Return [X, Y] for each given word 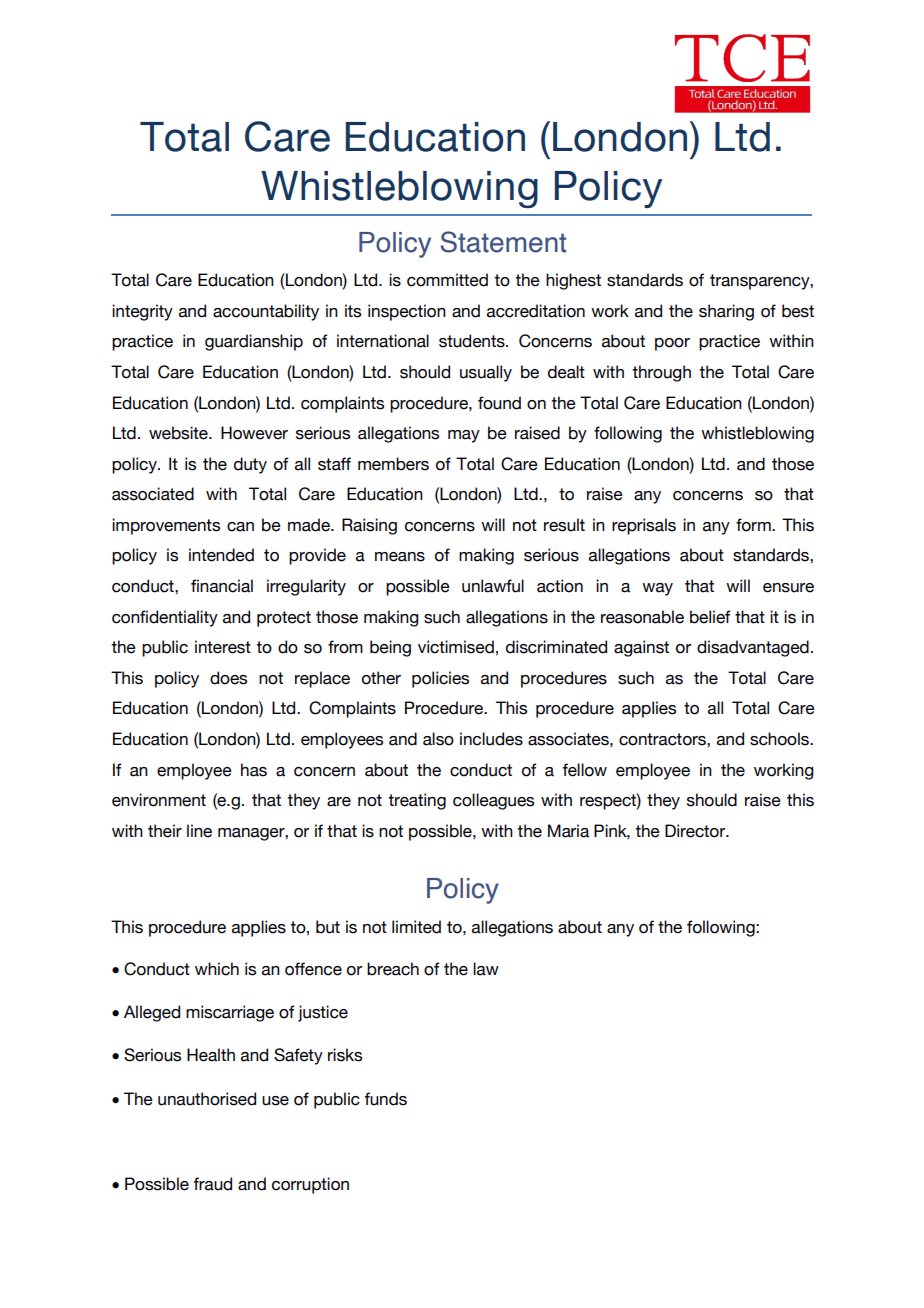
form [754, 525]
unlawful [493, 586]
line [199, 831]
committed [447, 280]
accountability [266, 312]
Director [696, 831]
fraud [212, 1184]
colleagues [493, 801]
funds [385, 1099]
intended [221, 555]
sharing [726, 312]
